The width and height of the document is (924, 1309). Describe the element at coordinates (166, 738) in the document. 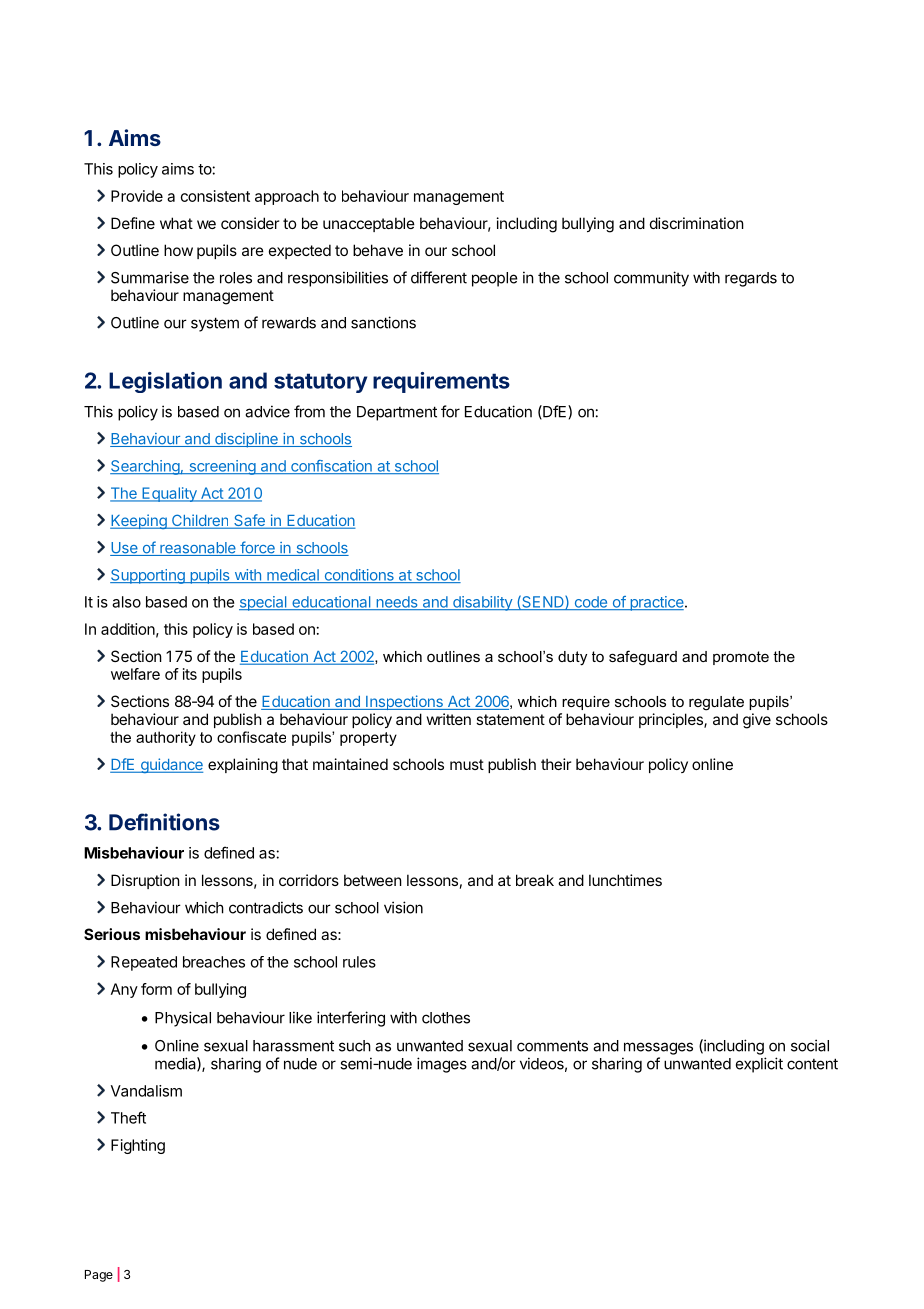

I see `authority` at that location.
